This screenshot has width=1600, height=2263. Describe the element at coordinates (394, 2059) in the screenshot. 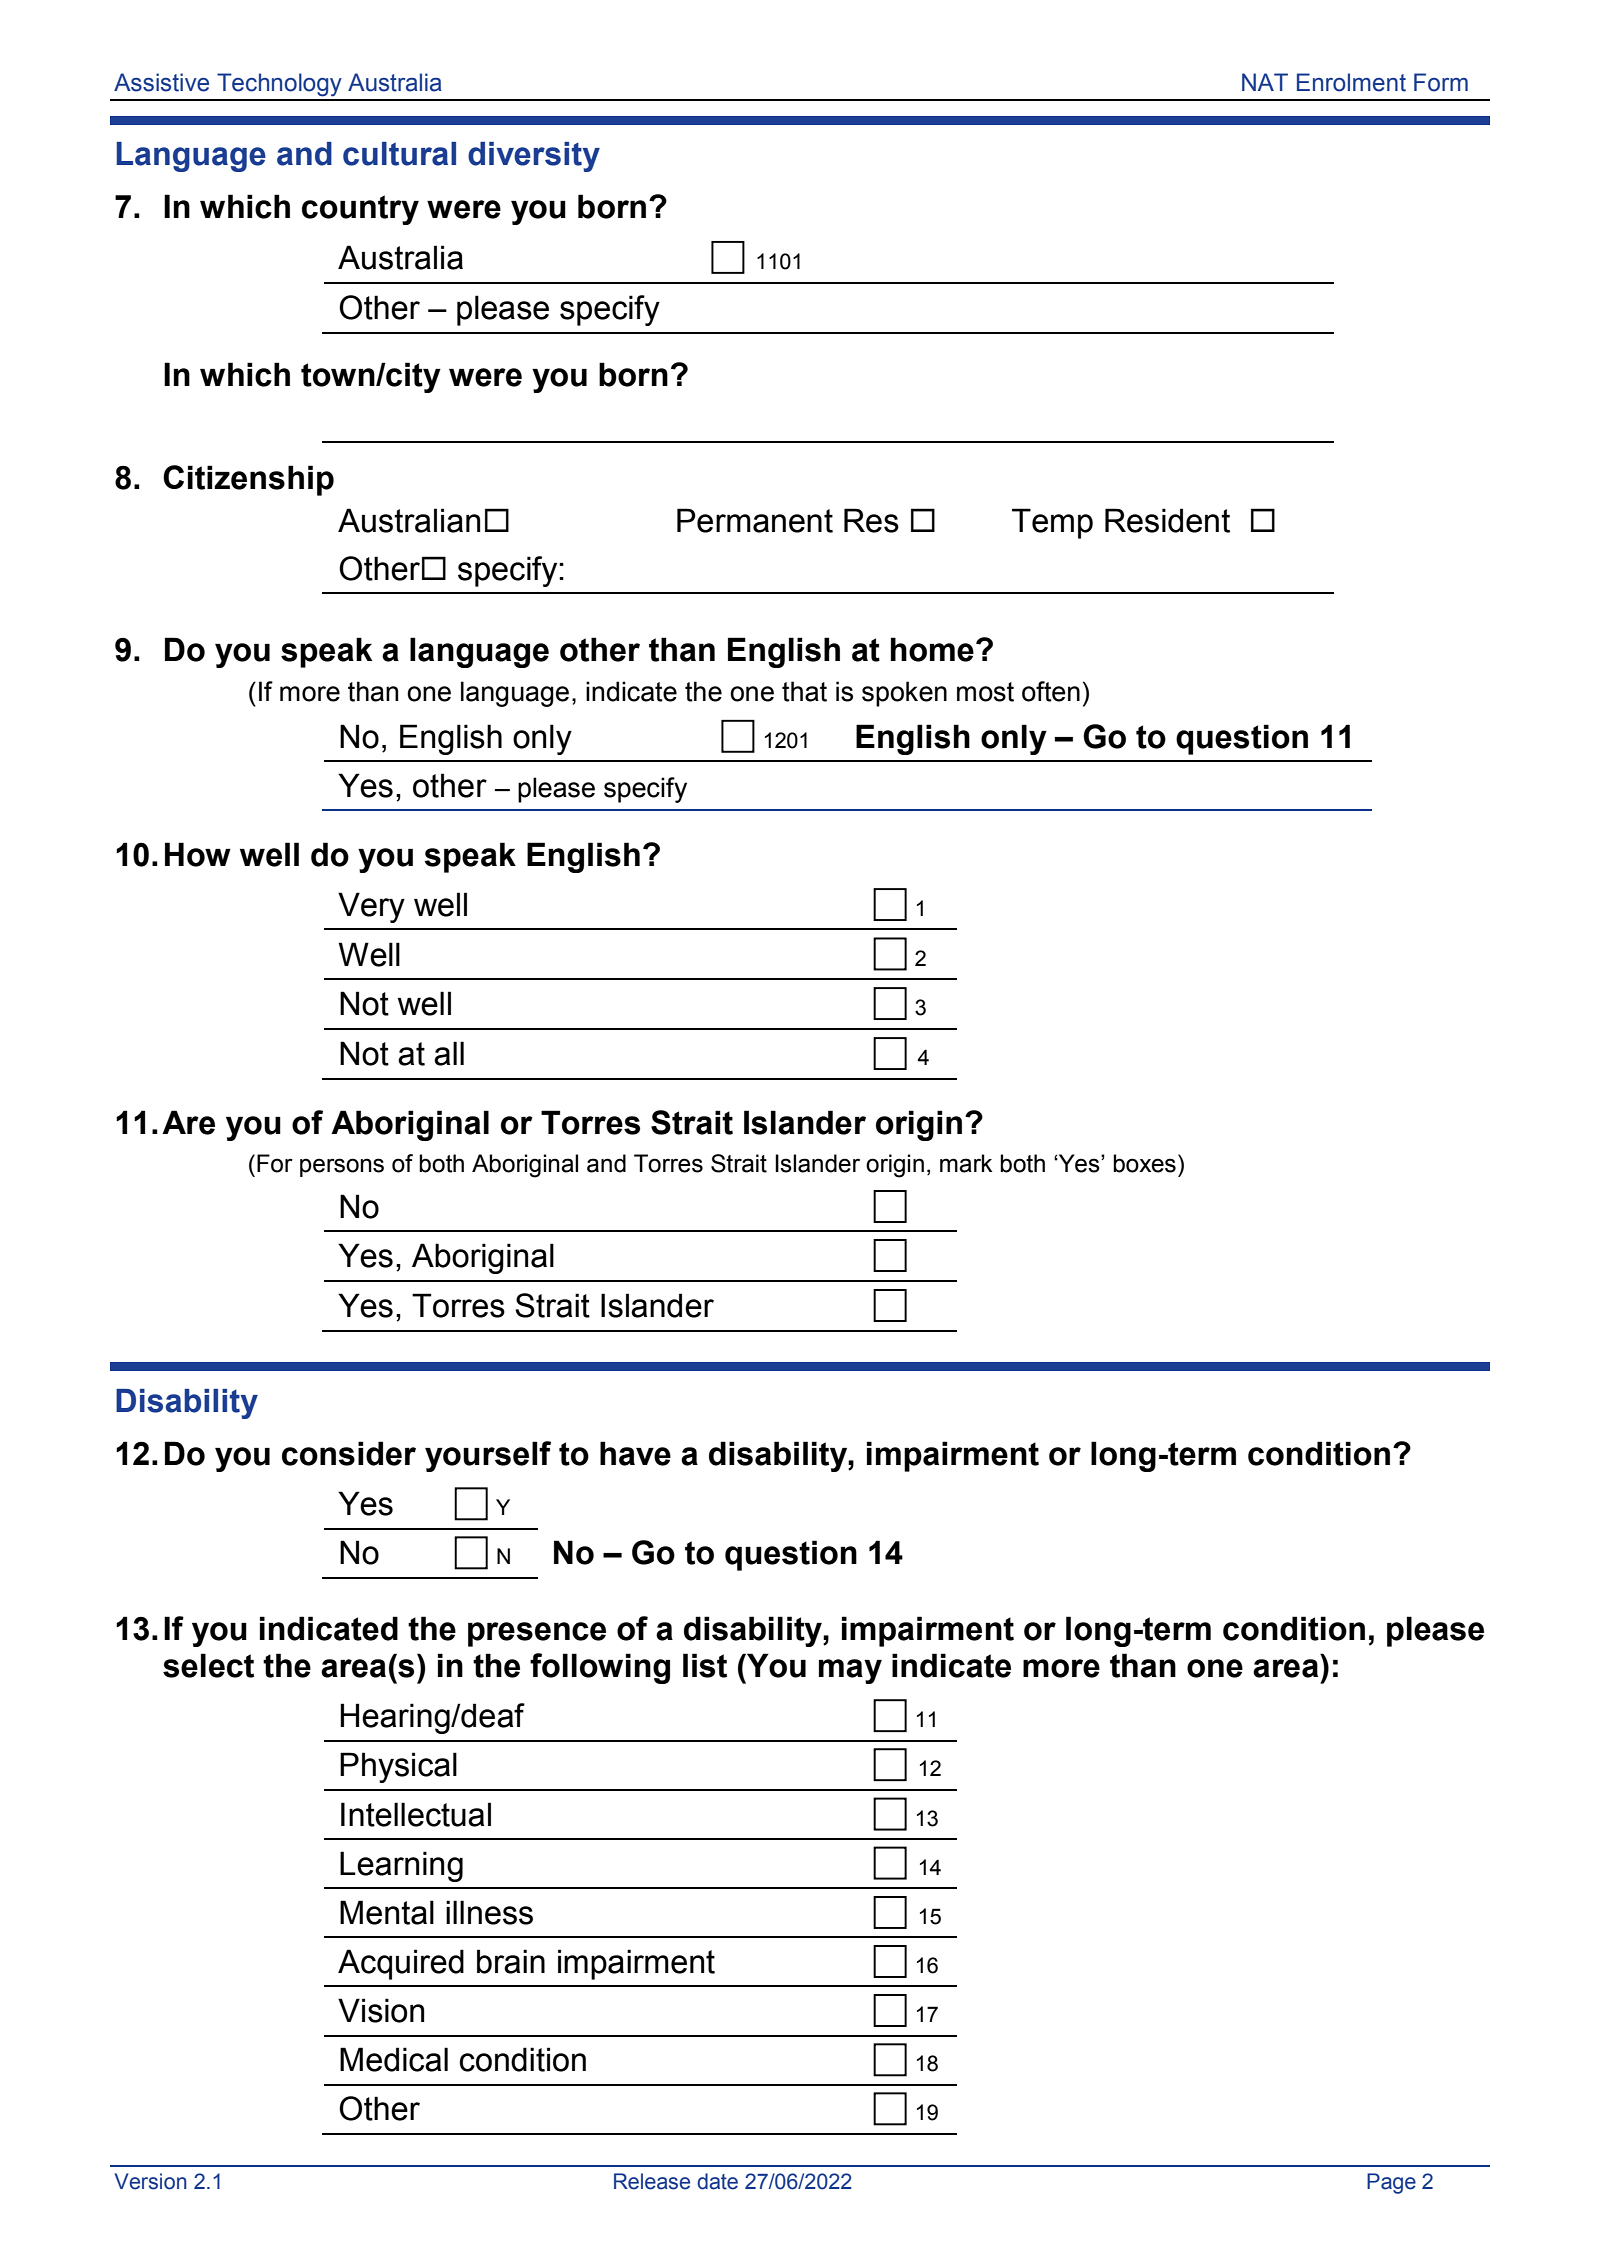

I see `Medical` at that location.
